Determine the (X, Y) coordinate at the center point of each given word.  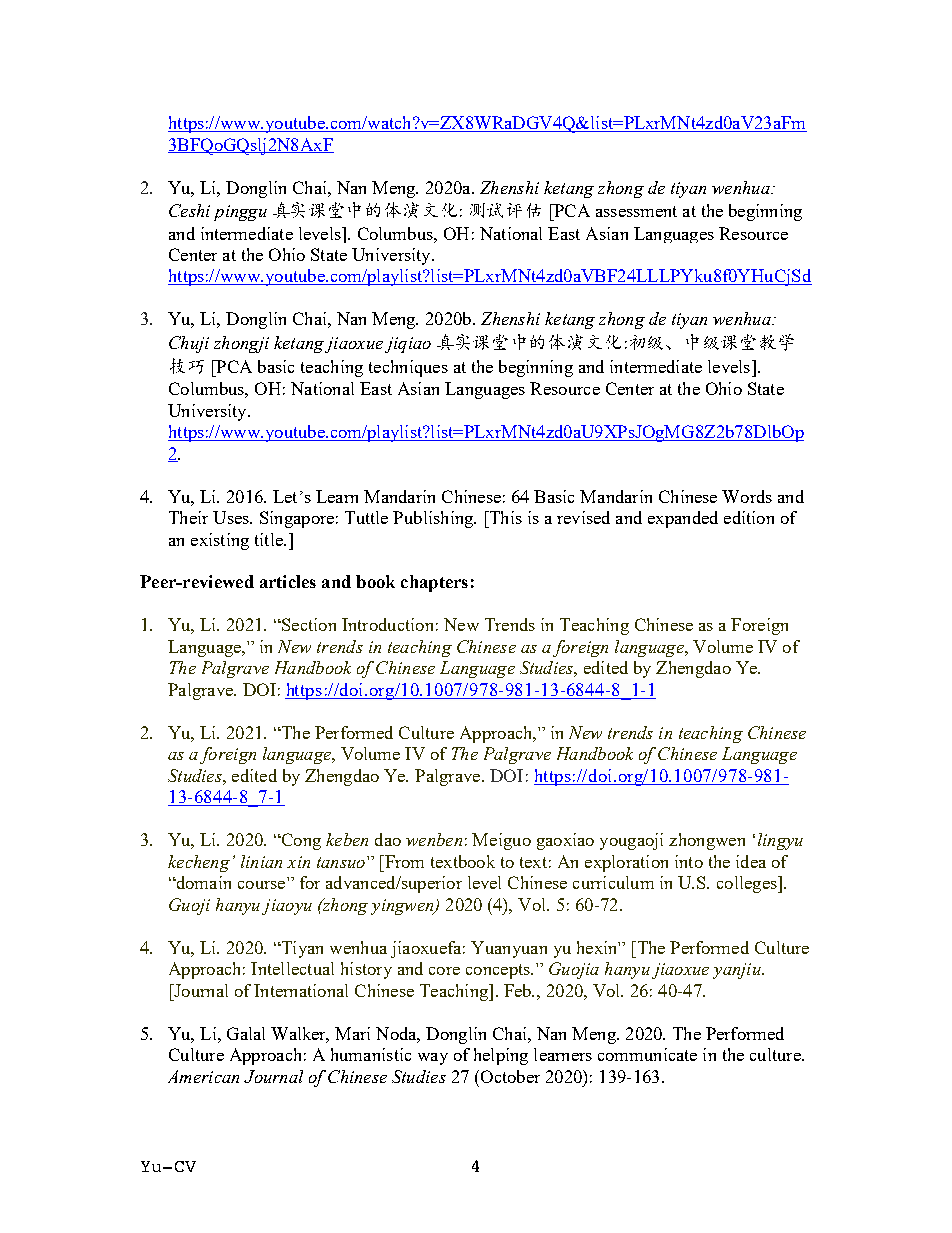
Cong (300, 841)
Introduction (387, 624)
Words (747, 496)
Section (308, 624)
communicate (647, 1054)
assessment (636, 211)
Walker (300, 1035)
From (403, 861)
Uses (232, 517)
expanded (683, 519)
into (689, 861)
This (504, 517)
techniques (408, 368)
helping (501, 1056)
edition (749, 517)
